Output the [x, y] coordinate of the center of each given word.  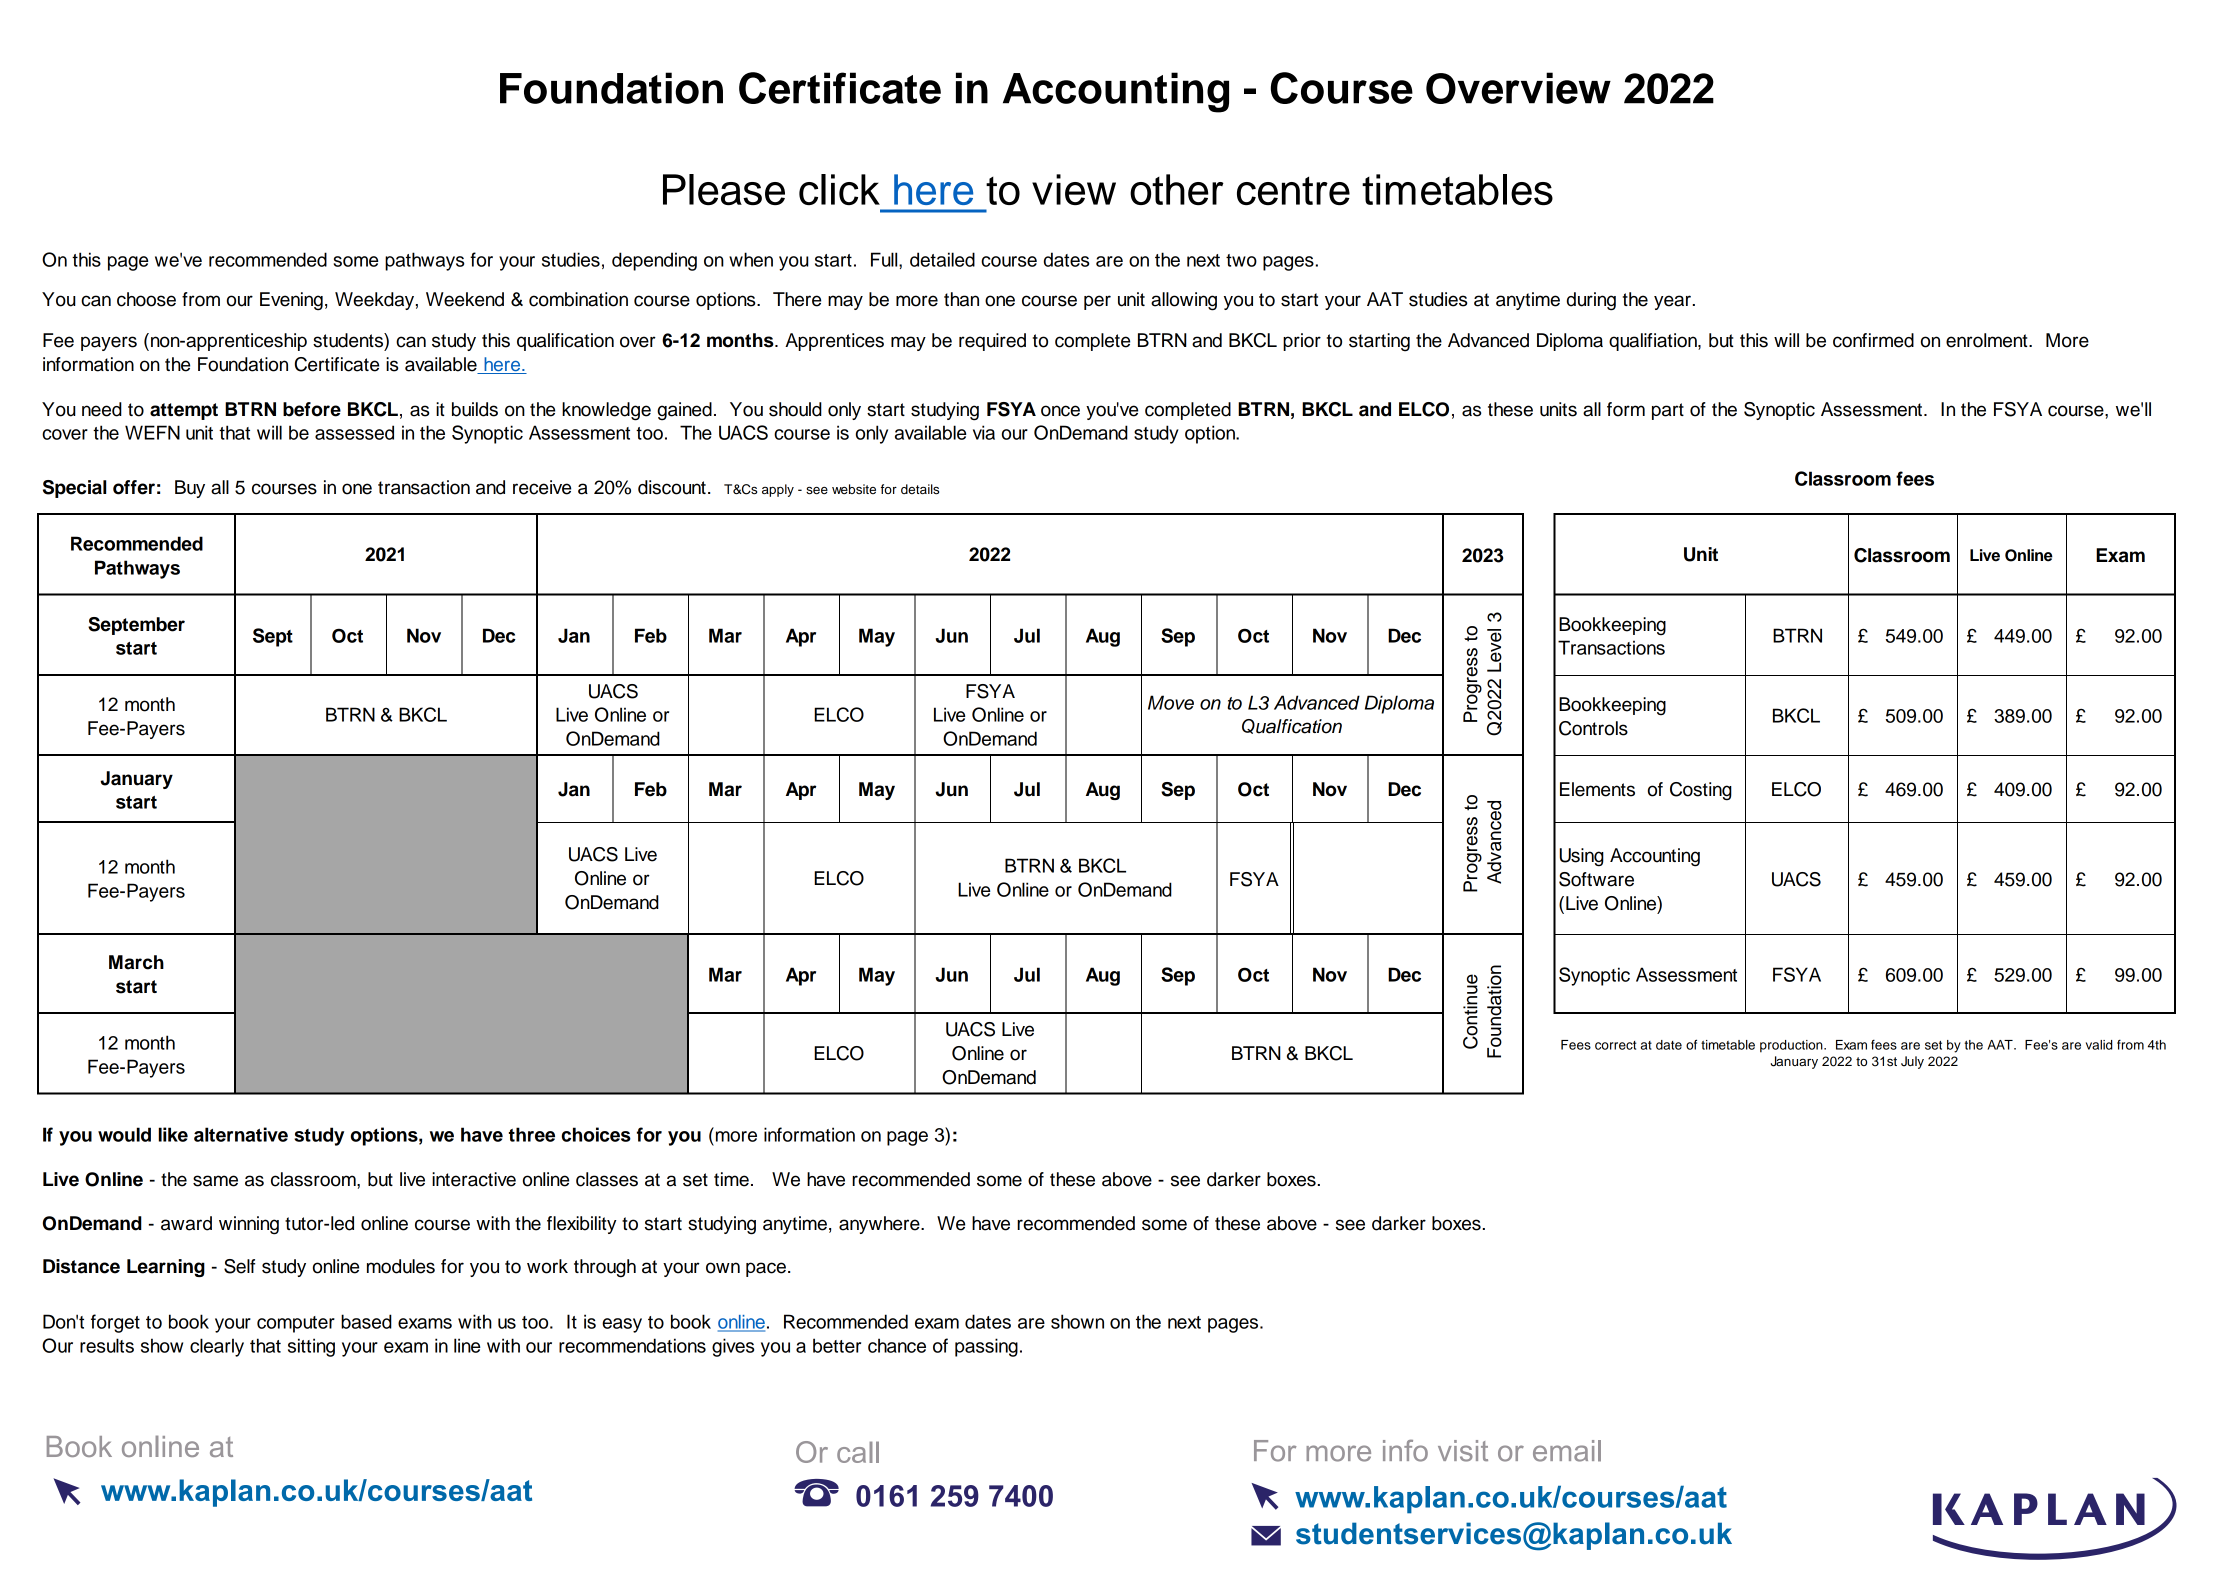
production [1792, 1046]
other [1177, 189]
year [1672, 302]
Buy [190, 489]
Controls [1593, 728]
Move [1171, 702]
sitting [311, 1347]
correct [1615, 1045]
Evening [291, 301]
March [136, 962]
